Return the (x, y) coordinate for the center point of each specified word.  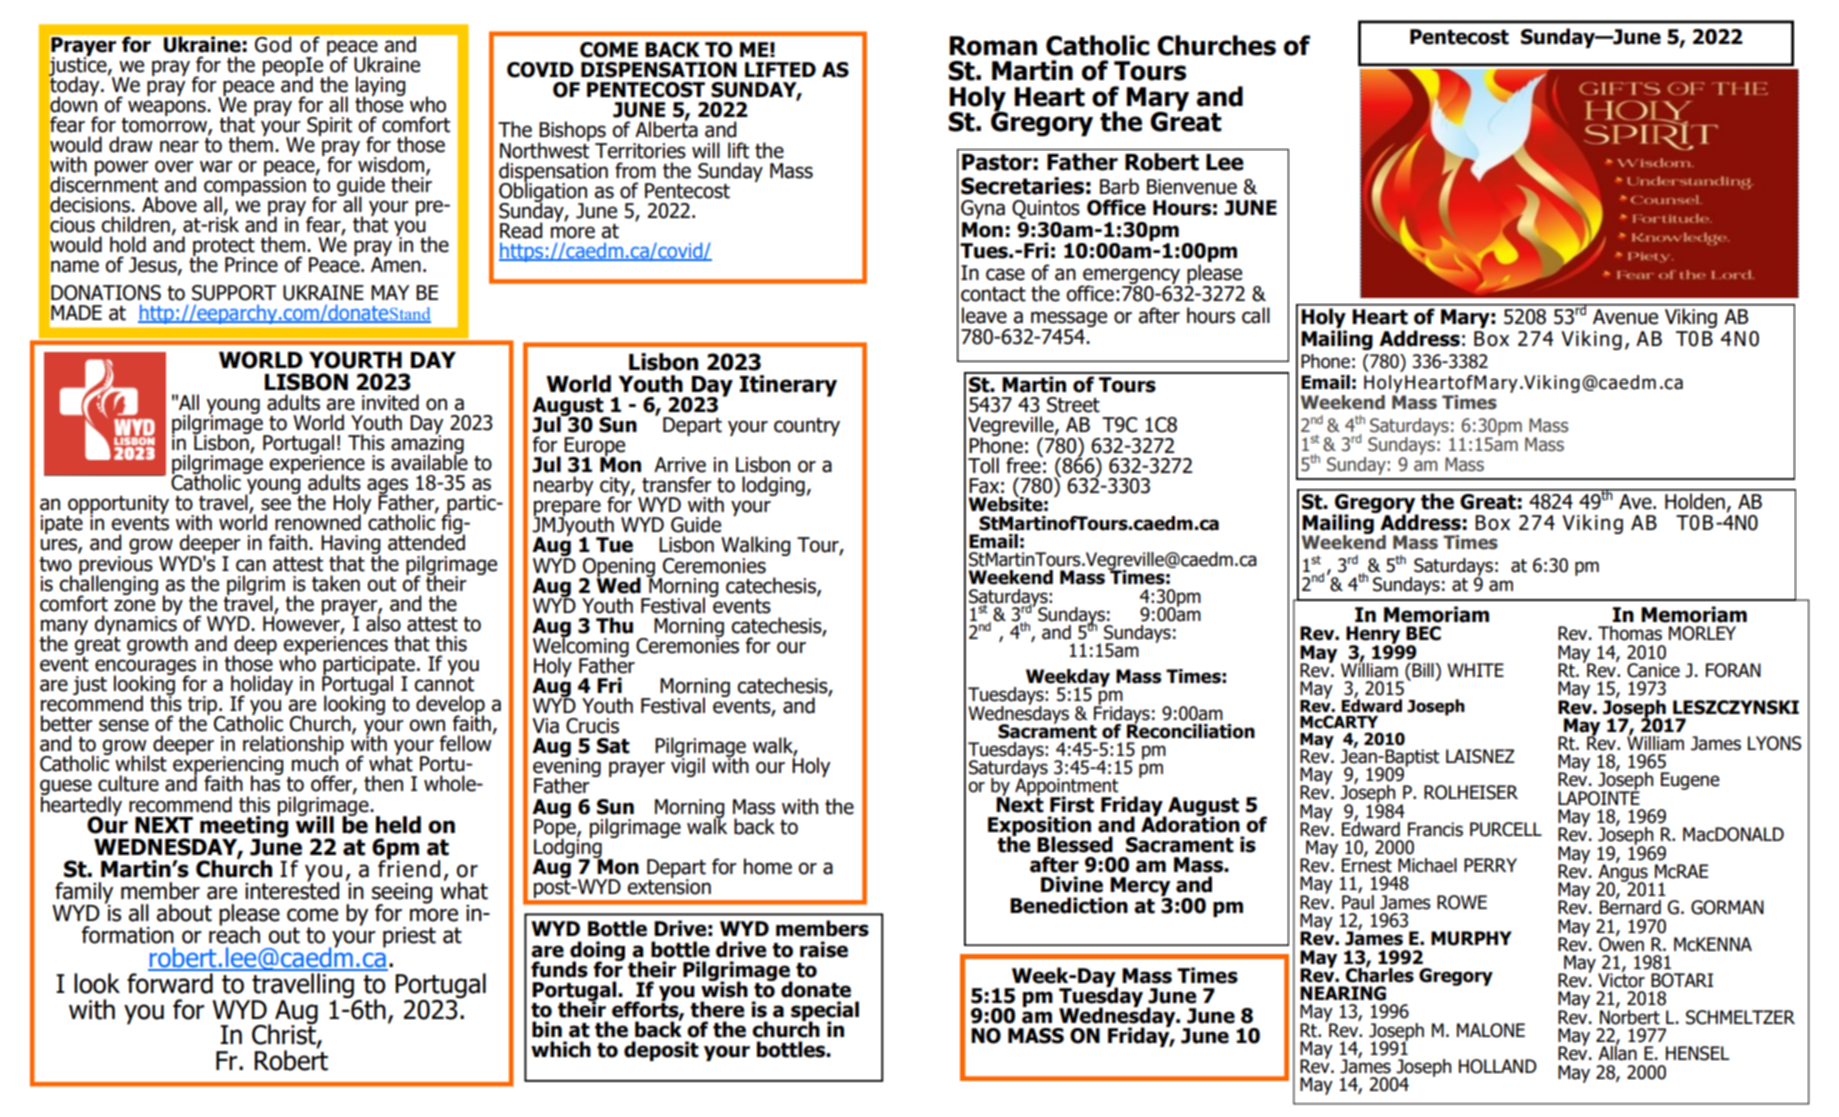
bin (547, 1029)
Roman (993, 46)
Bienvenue (1192, 187)
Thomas (1630, 633)
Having (351, 546)
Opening (618, 568)
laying (380, 87)
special (825, 1012)
